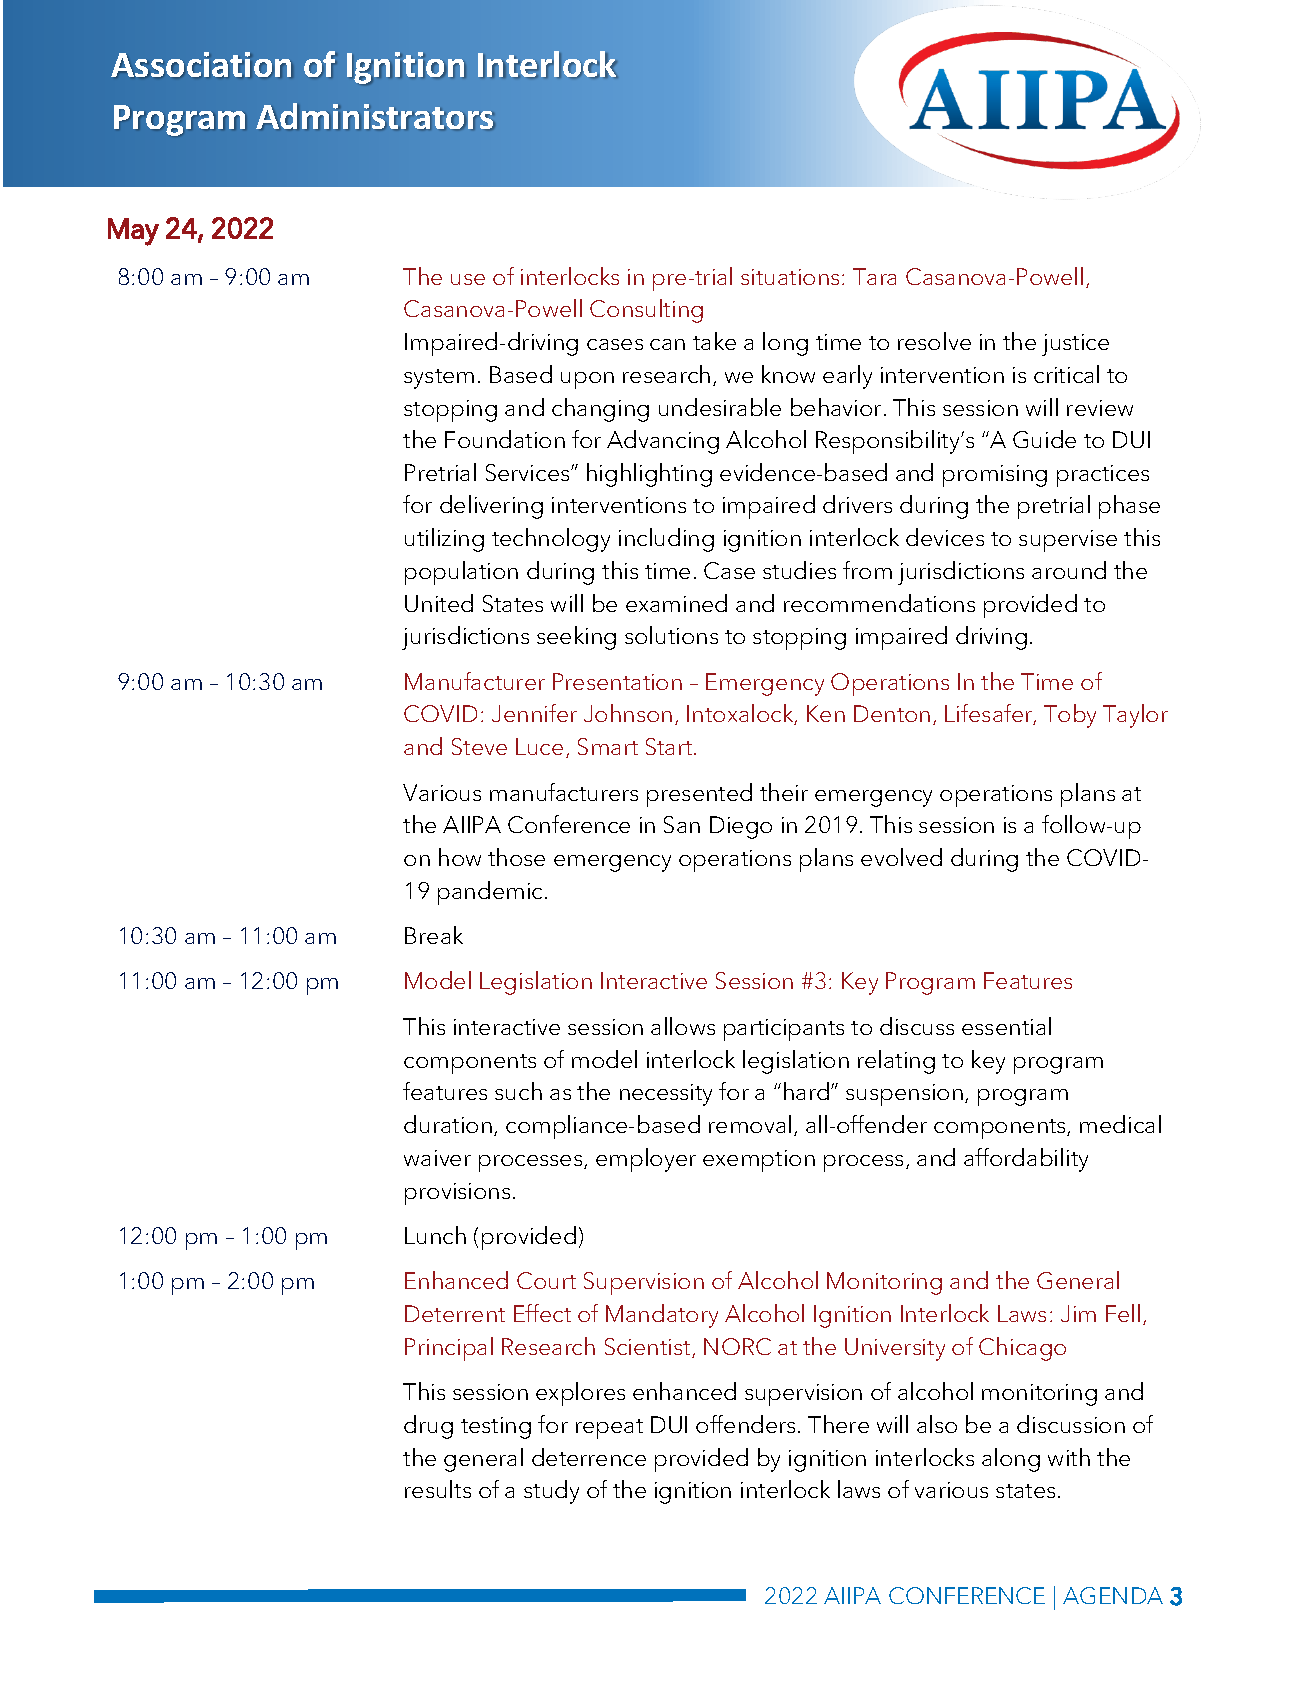  I want to click on United, so click(439, 603).
